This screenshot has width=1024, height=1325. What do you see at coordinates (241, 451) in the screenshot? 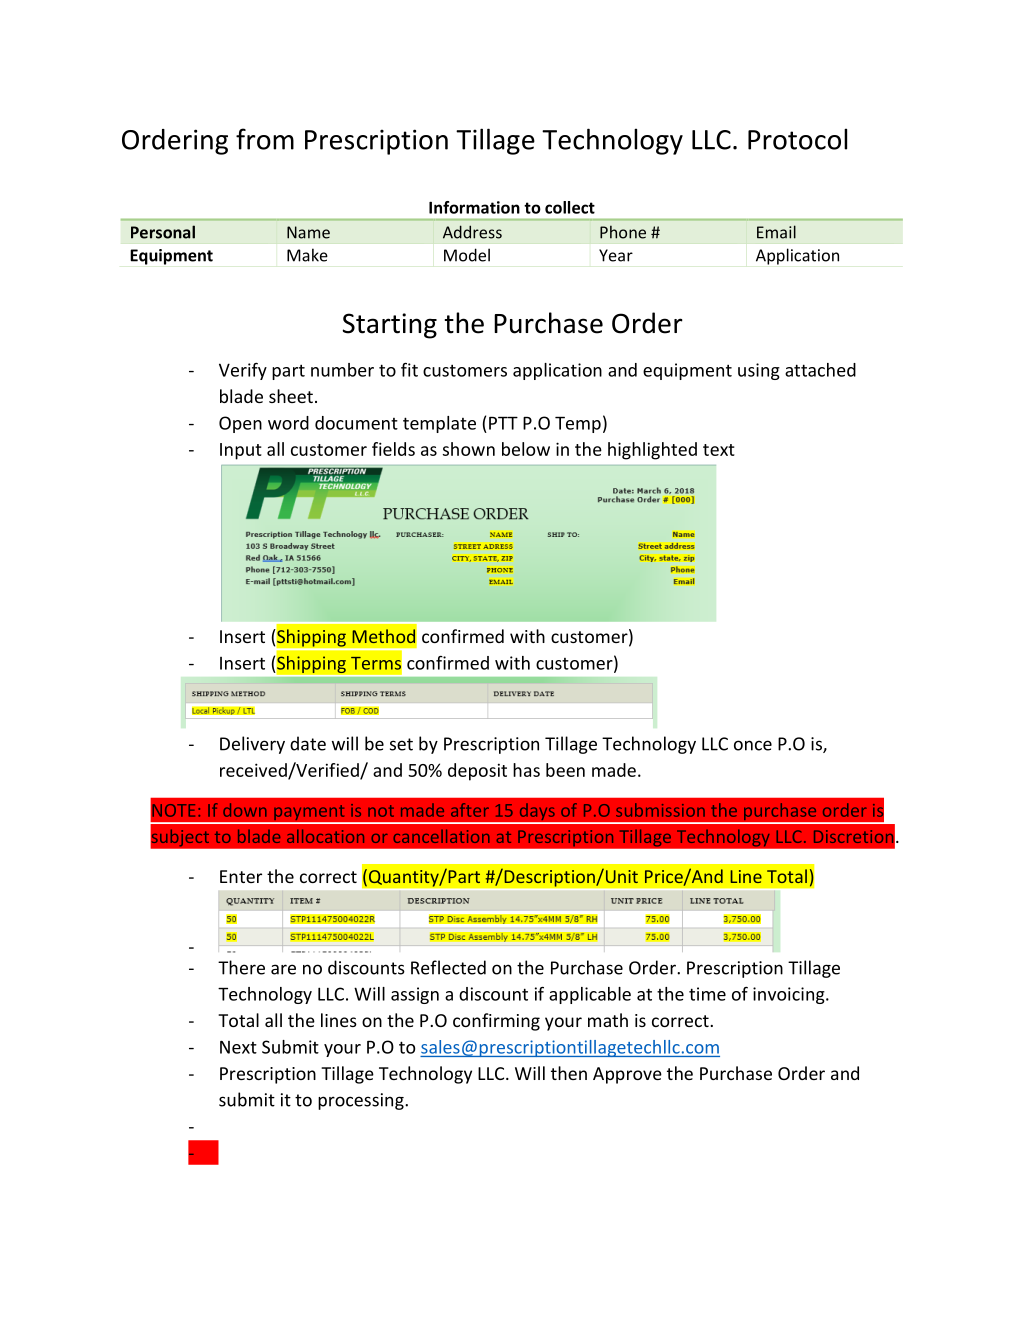
I see `Input` at bounding box center [241, 451].
